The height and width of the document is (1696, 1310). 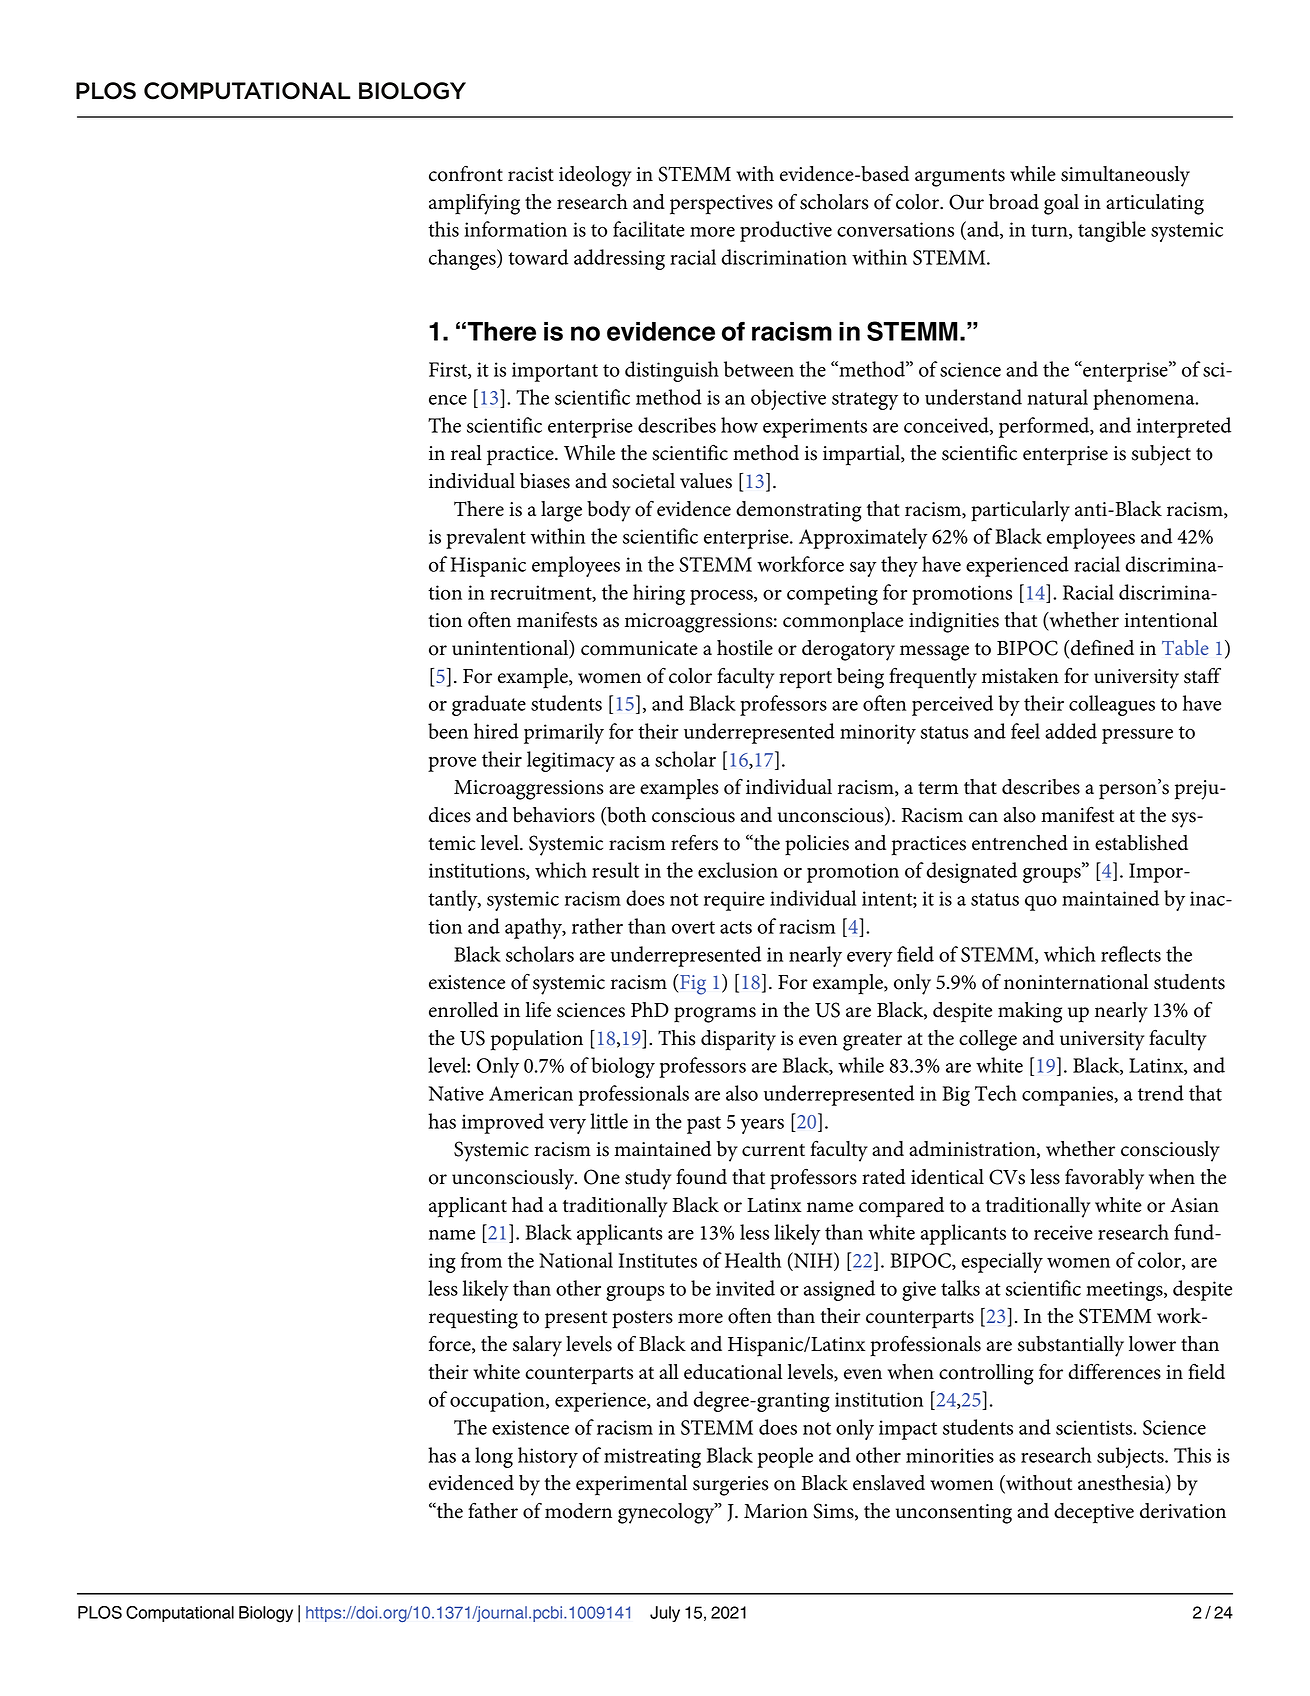 What do you see at coordinates (773, 1150) in the document?
I see `current` at bounding box center [773, 1150].
